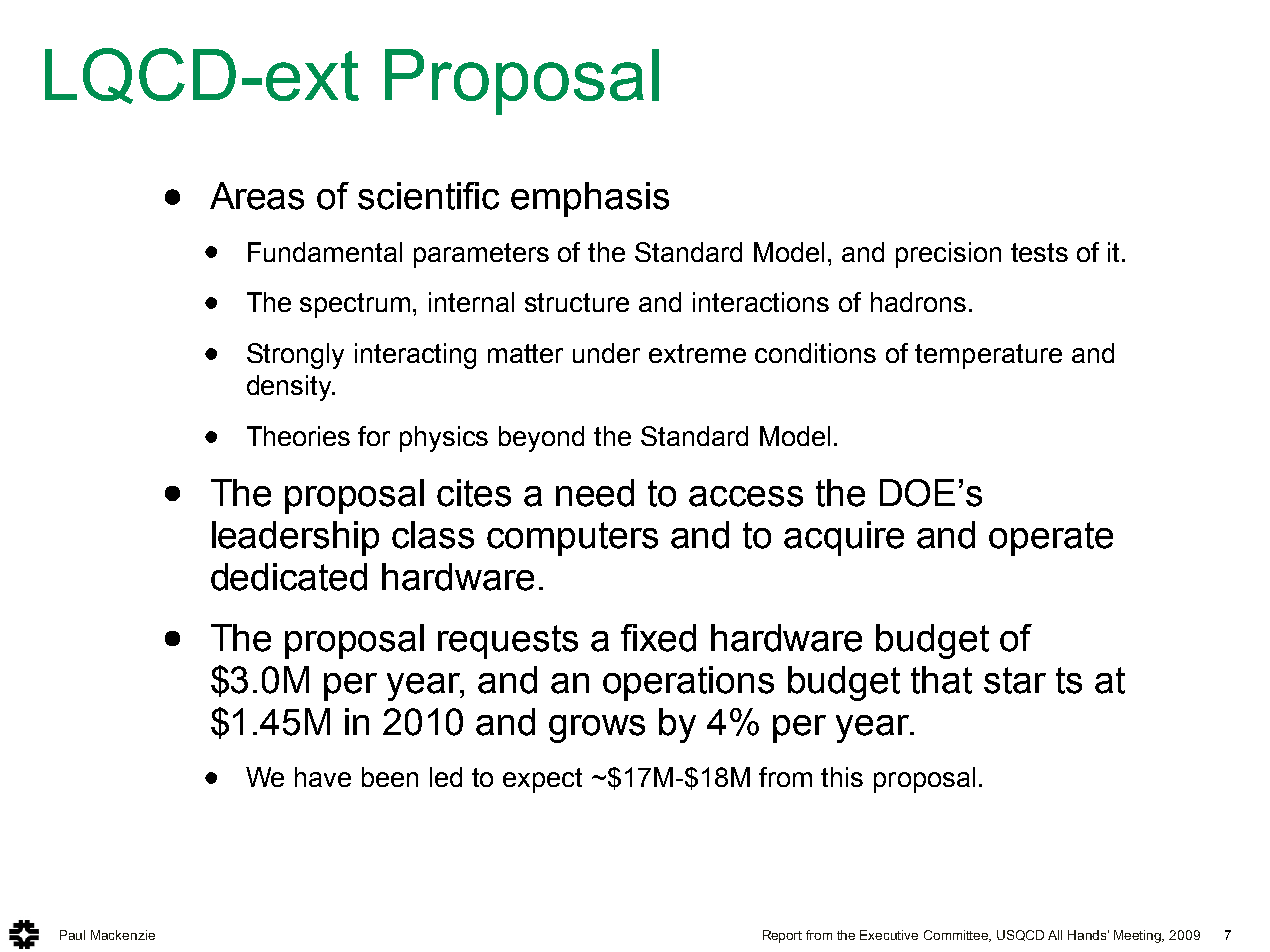 The image size is (1270, 952). Describe the element at coordinates (590, 199) in the image. I see `emphasis` at that location.
